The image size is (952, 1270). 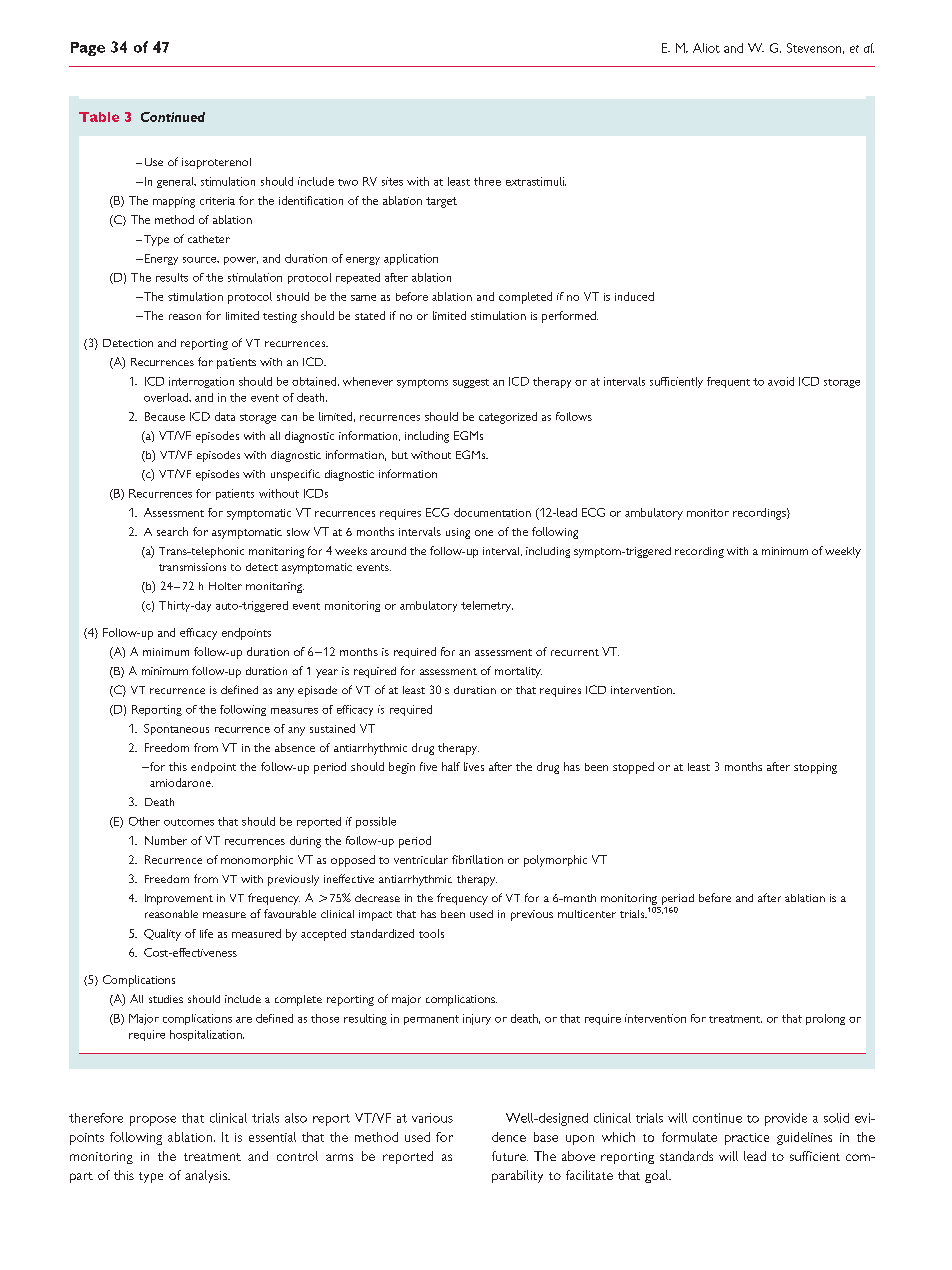 What do you see at coordinates (432, 1118) in the document?
I see `various` at bounding box center [432, 1118].
